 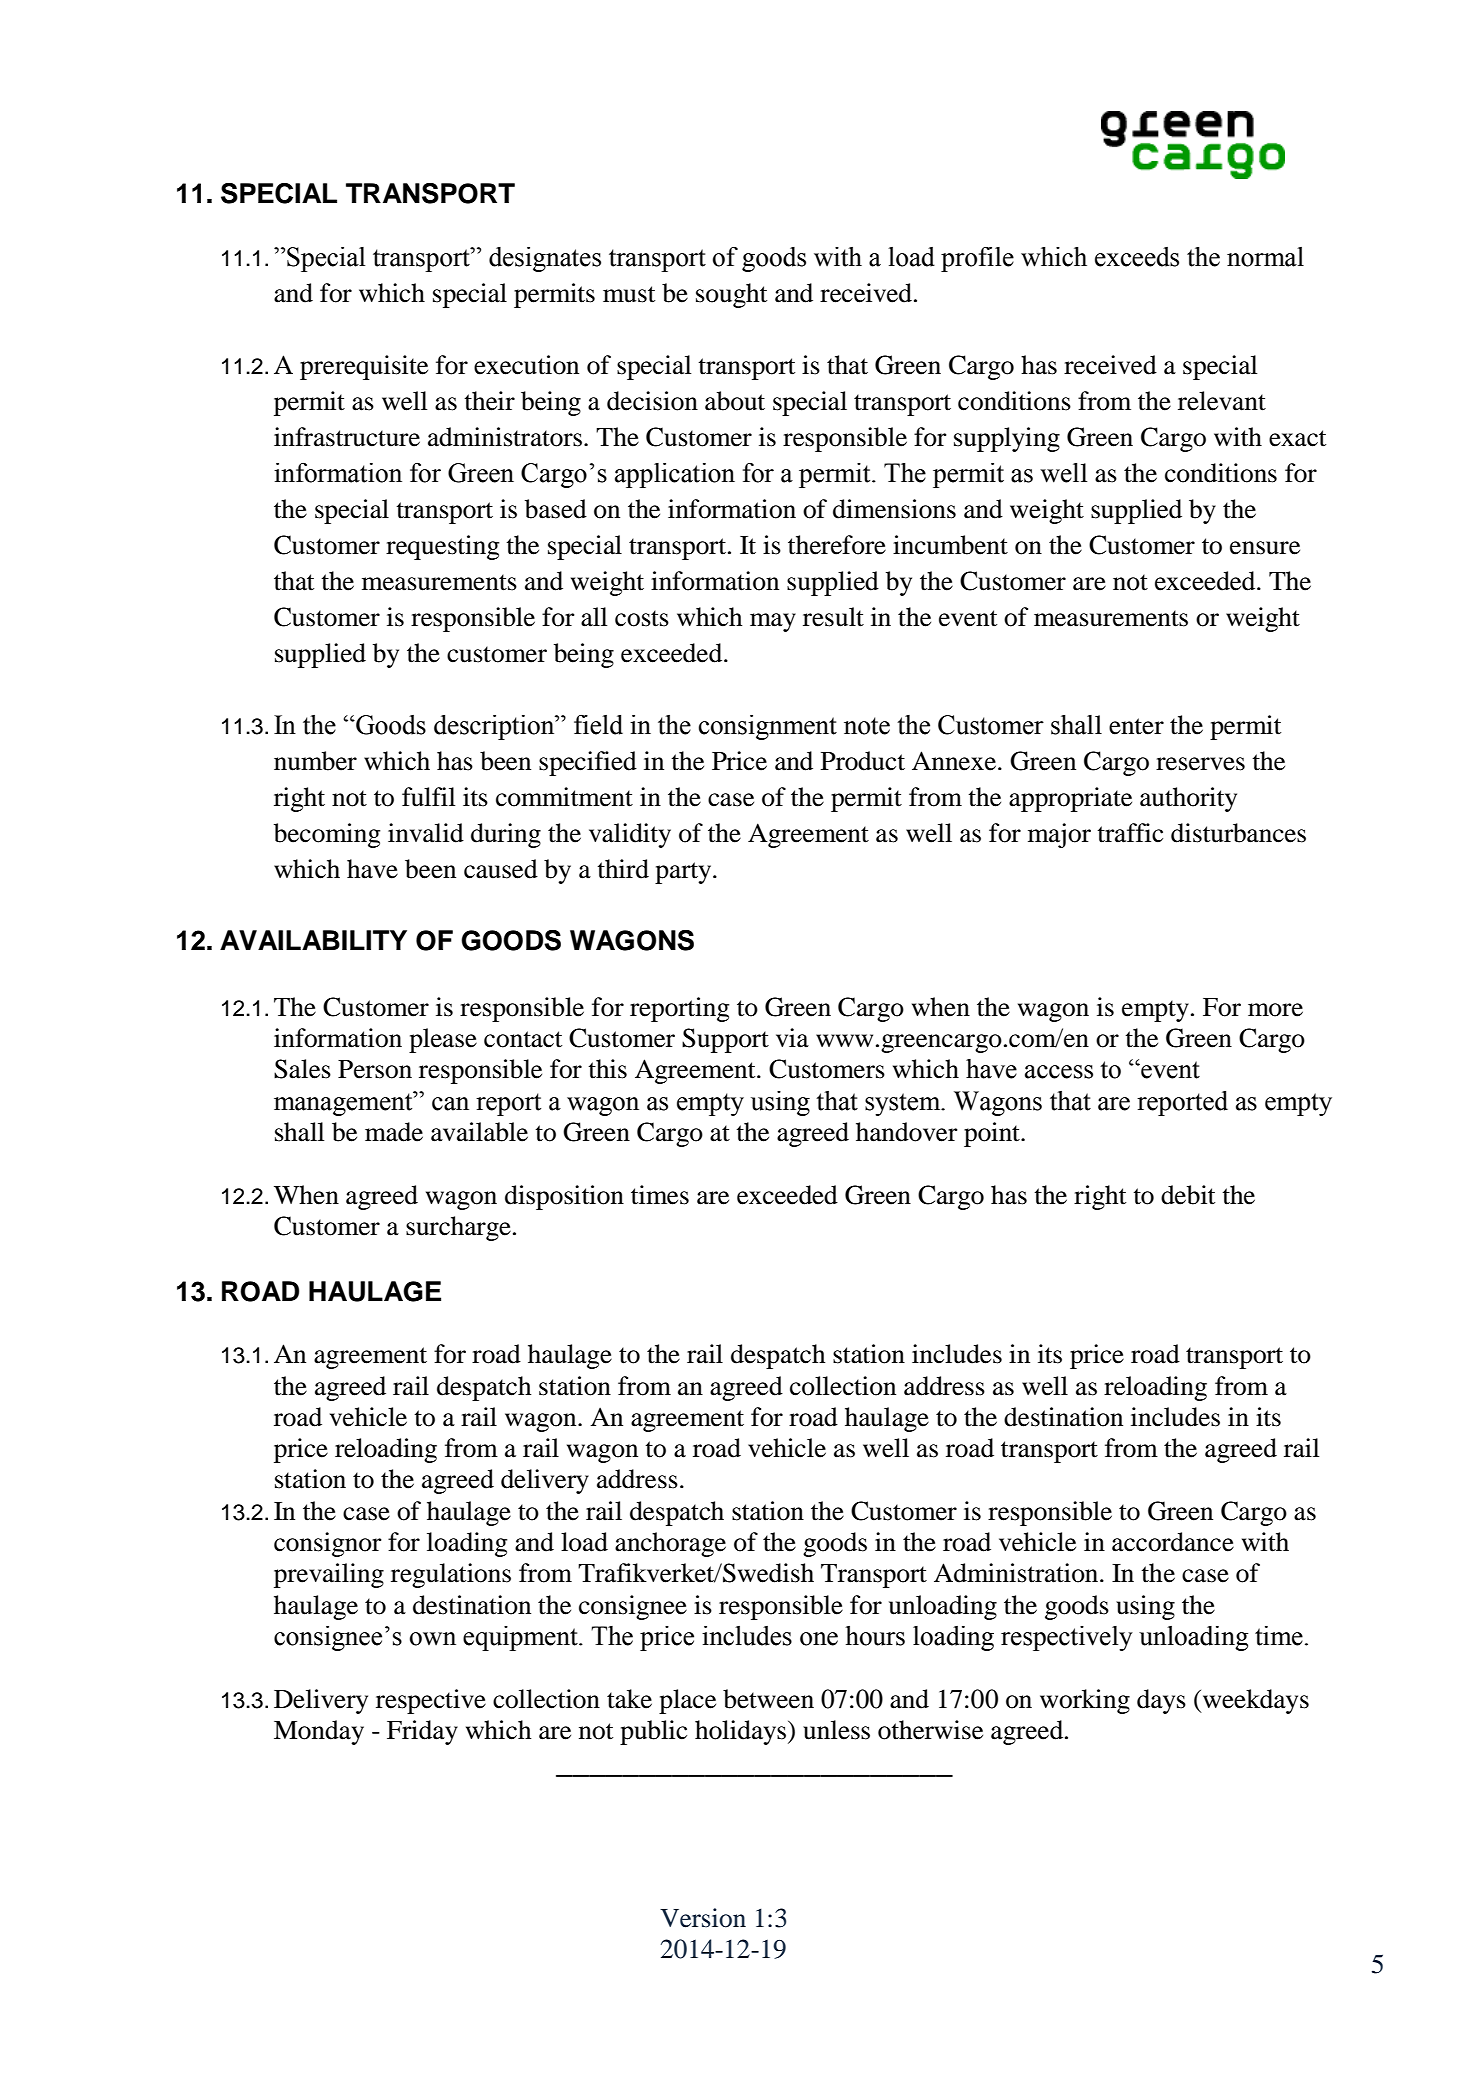 What do you see at coordinates (1137, 257) in the screenshot?
I see `exceeds` at bounding box center [1137, 257].
